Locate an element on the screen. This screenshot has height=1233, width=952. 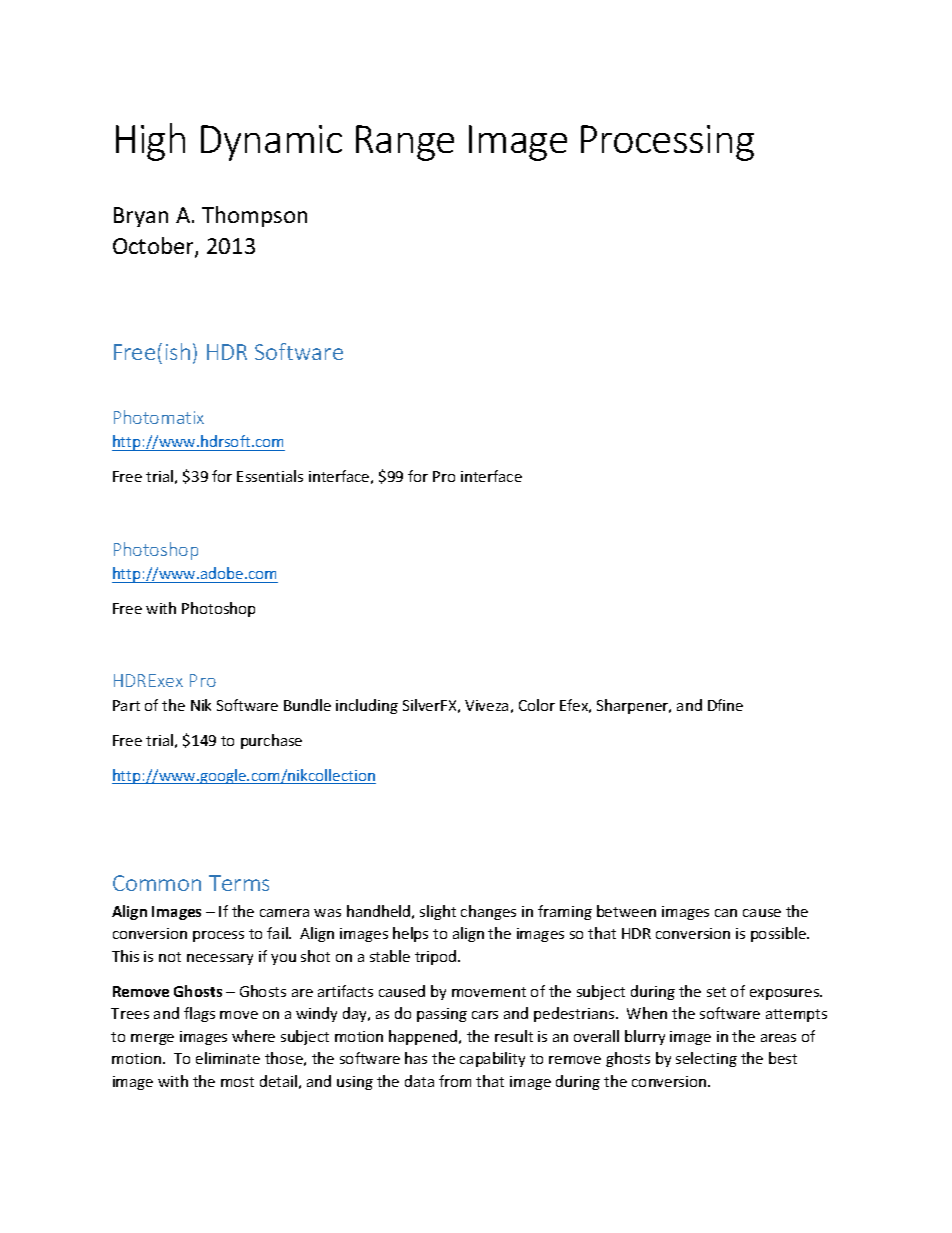
Photomatix is located at coordinates (159, 417).
